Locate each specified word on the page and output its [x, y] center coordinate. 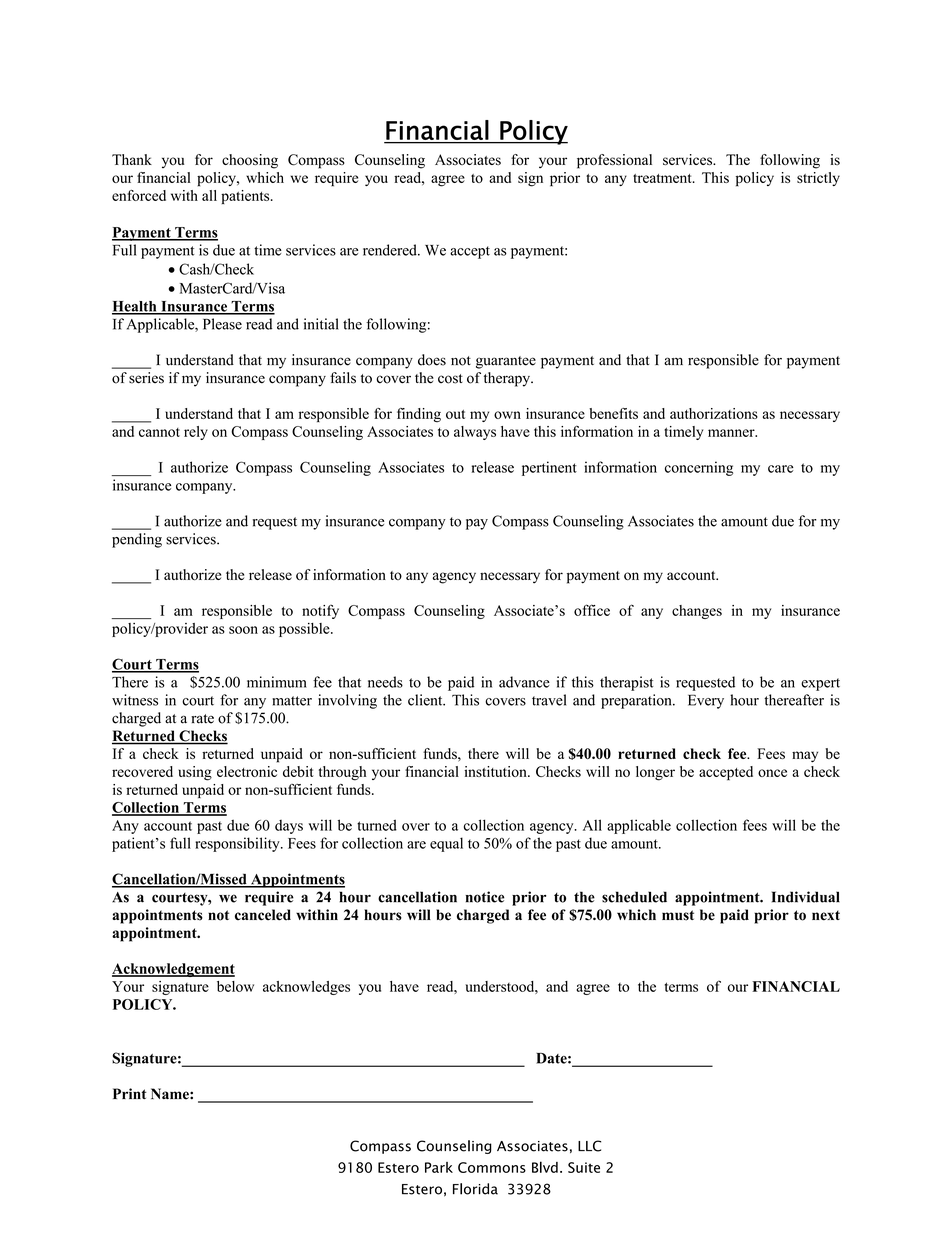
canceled [263, 915]
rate [202, 719]
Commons [492, 1167]
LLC [589, 1146]
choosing [250, 161]
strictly [818, 179]
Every [706, 701]
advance [524, 682]
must [678, 915]
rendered [391, 250]
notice [485, 897]
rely [196, 433]
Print [130, 1093]
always [475, 433]
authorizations [714, 413]
